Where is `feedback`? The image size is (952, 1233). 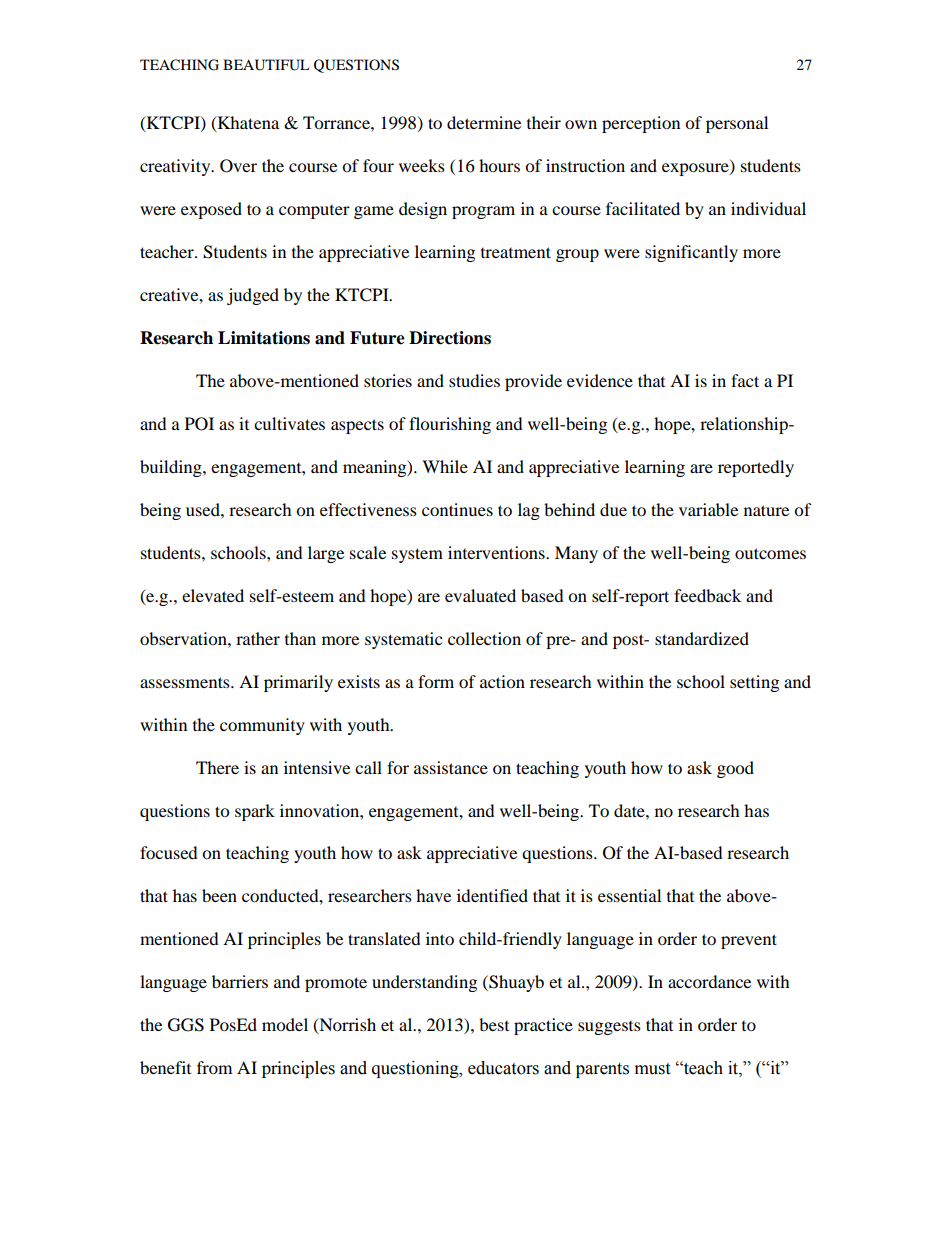
feedback is located at coordinates (707, 595).
